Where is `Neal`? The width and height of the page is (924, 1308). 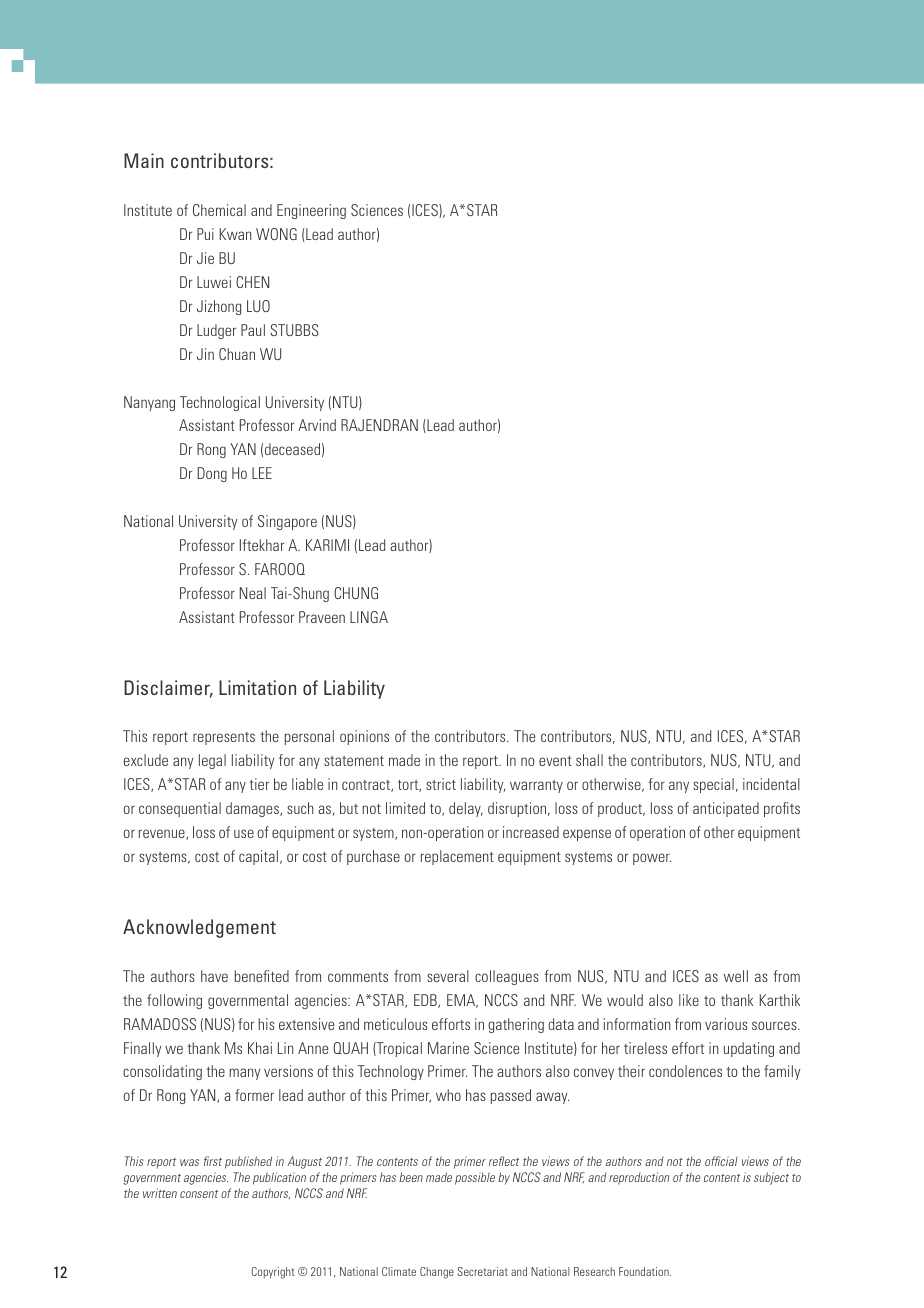
Neal is located at coordinates (252, 593).
